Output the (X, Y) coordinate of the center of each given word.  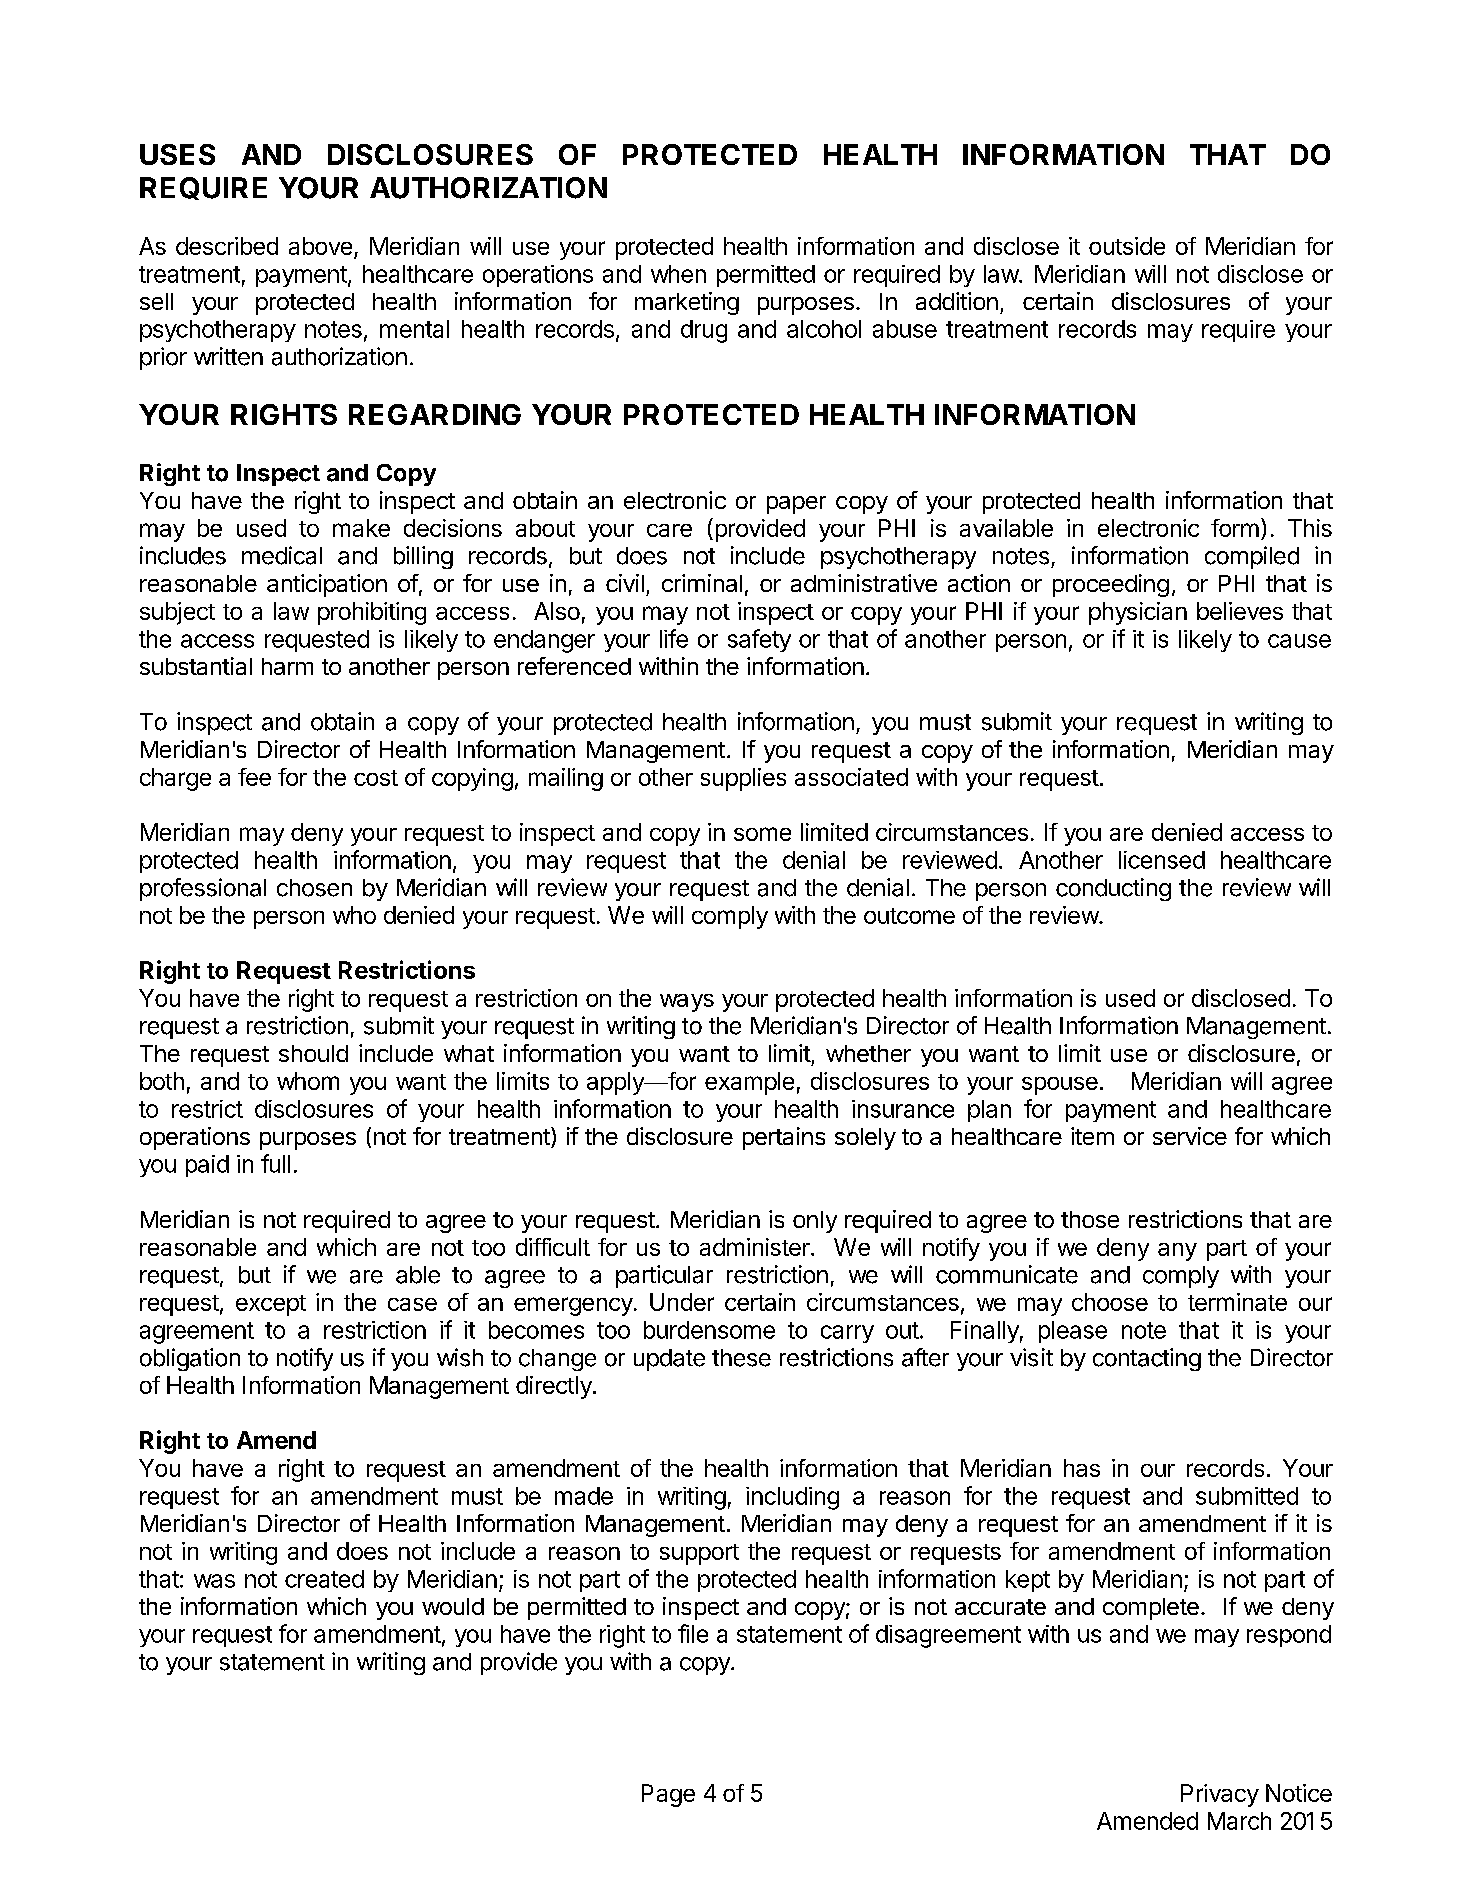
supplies (743, 779)
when (678, 274)
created (324, 1579)
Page (668, 1795)
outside (1127, 246)
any (1177, 1252)
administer (756, 1247)
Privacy (1220, 1795)
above (320, 246)
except (271, 1305)
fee (254, 777)
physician (1138, 613)
